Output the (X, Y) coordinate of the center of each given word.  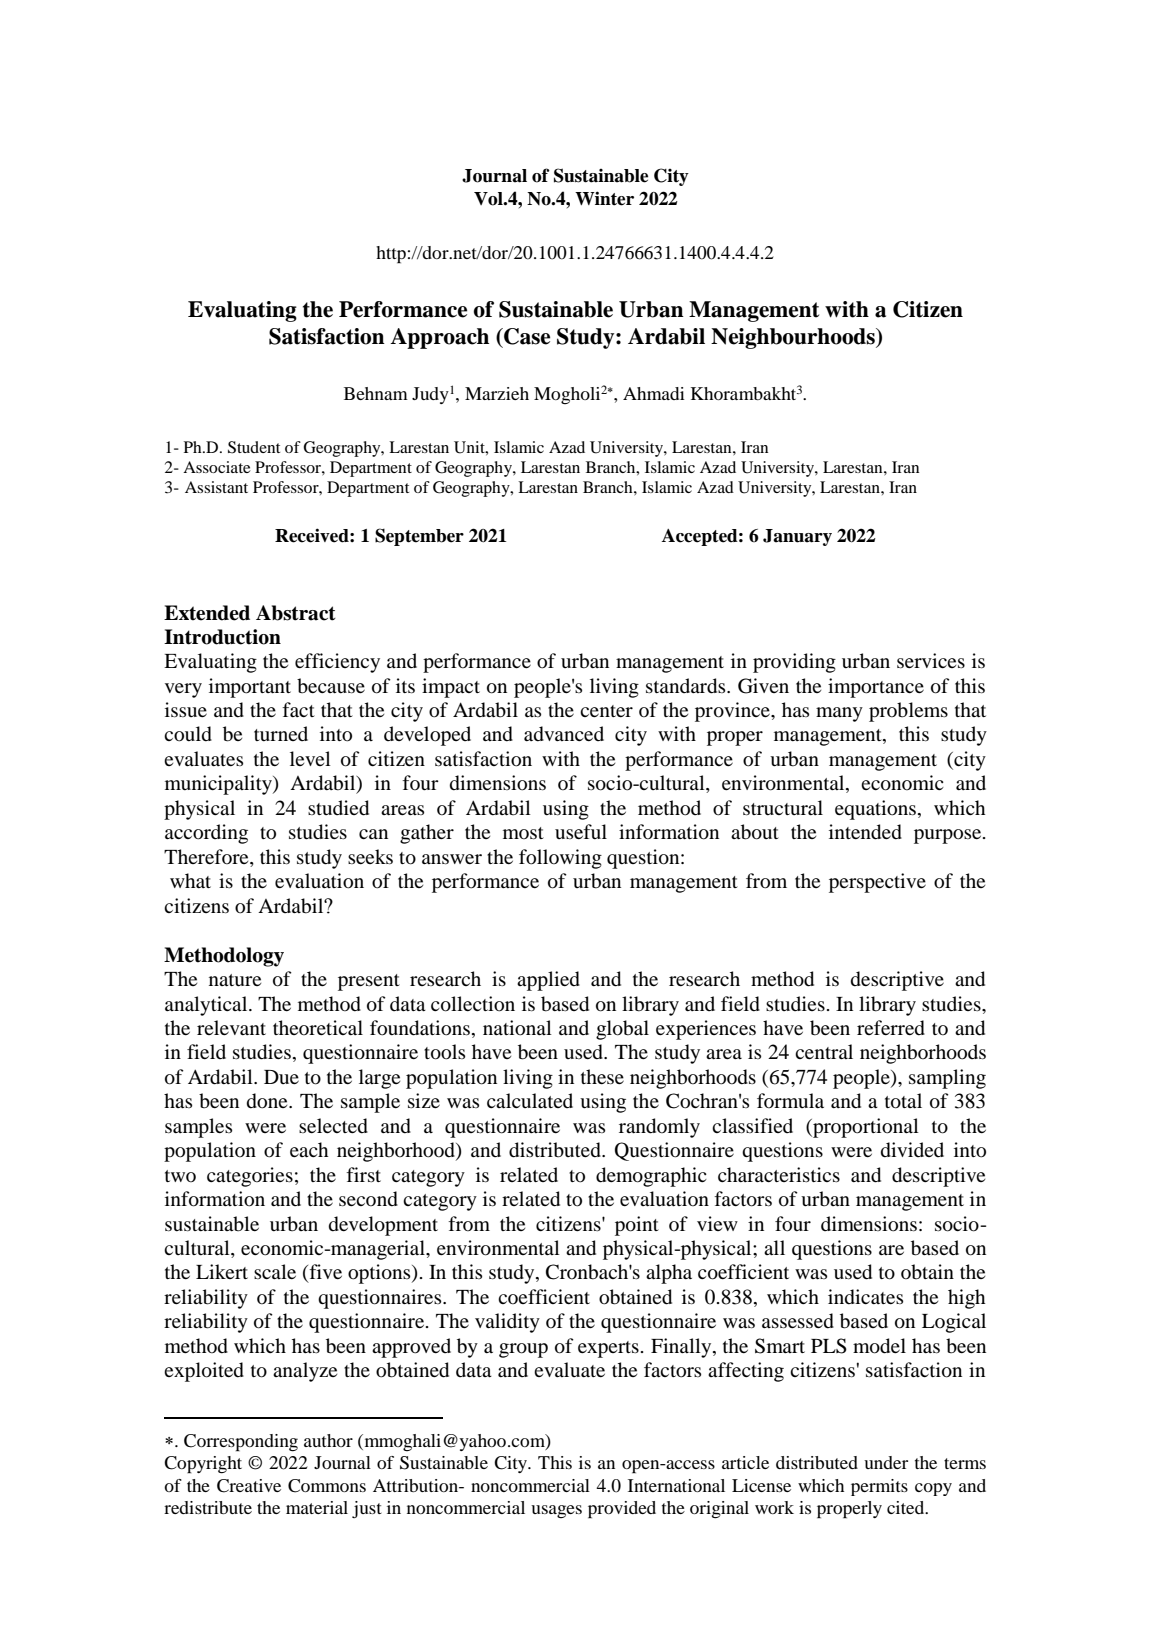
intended (865, 832)
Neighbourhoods (794, 338)
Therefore (207, 858)
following (560, 859)
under (886, 1462)
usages (556, 1511)
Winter (604, 198)
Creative (249, 1486)
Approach (439, 338)
